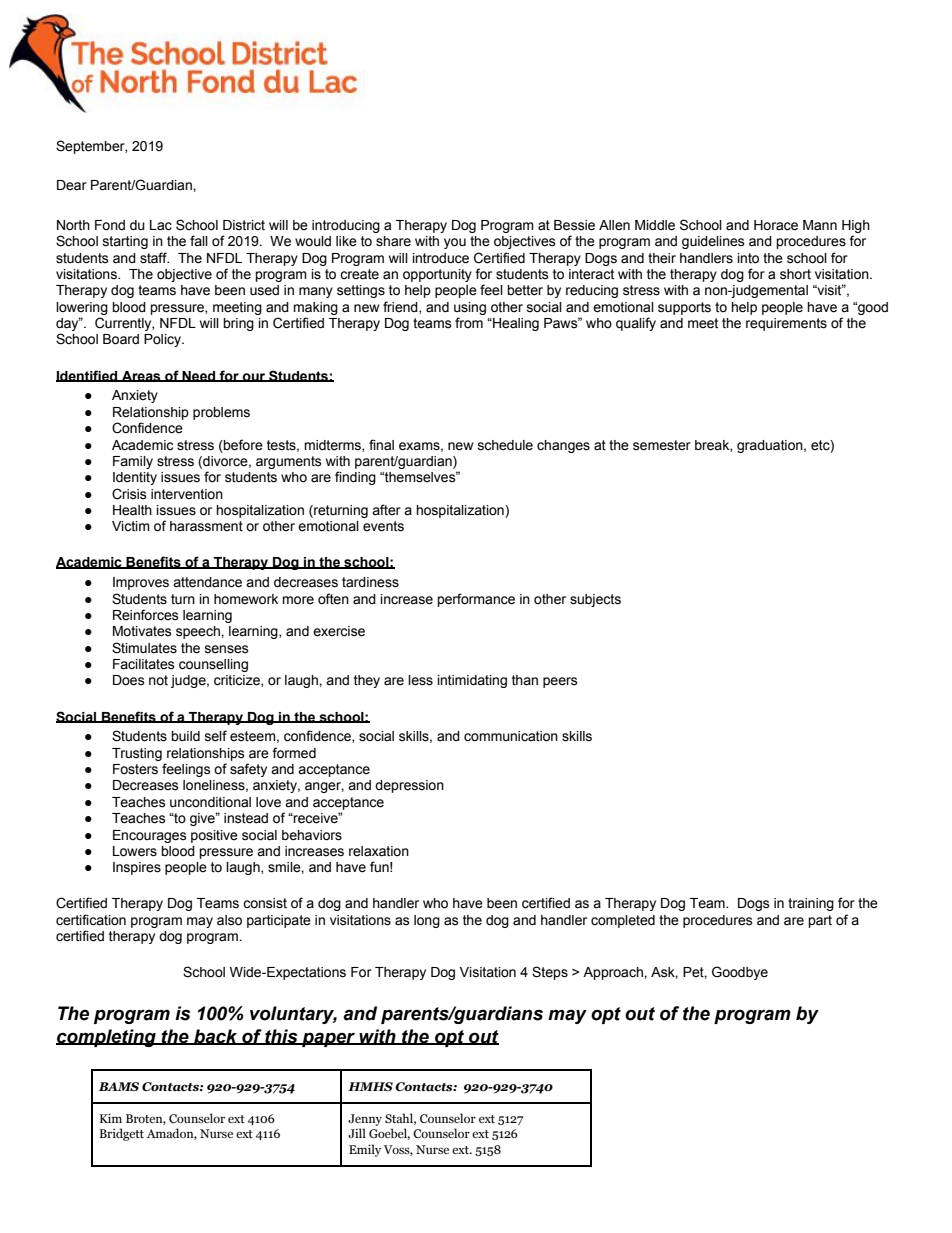 Image resolution: width=952 pixels, height=1233 pixels. I want to click on Facilitates, so click(144, 664).
